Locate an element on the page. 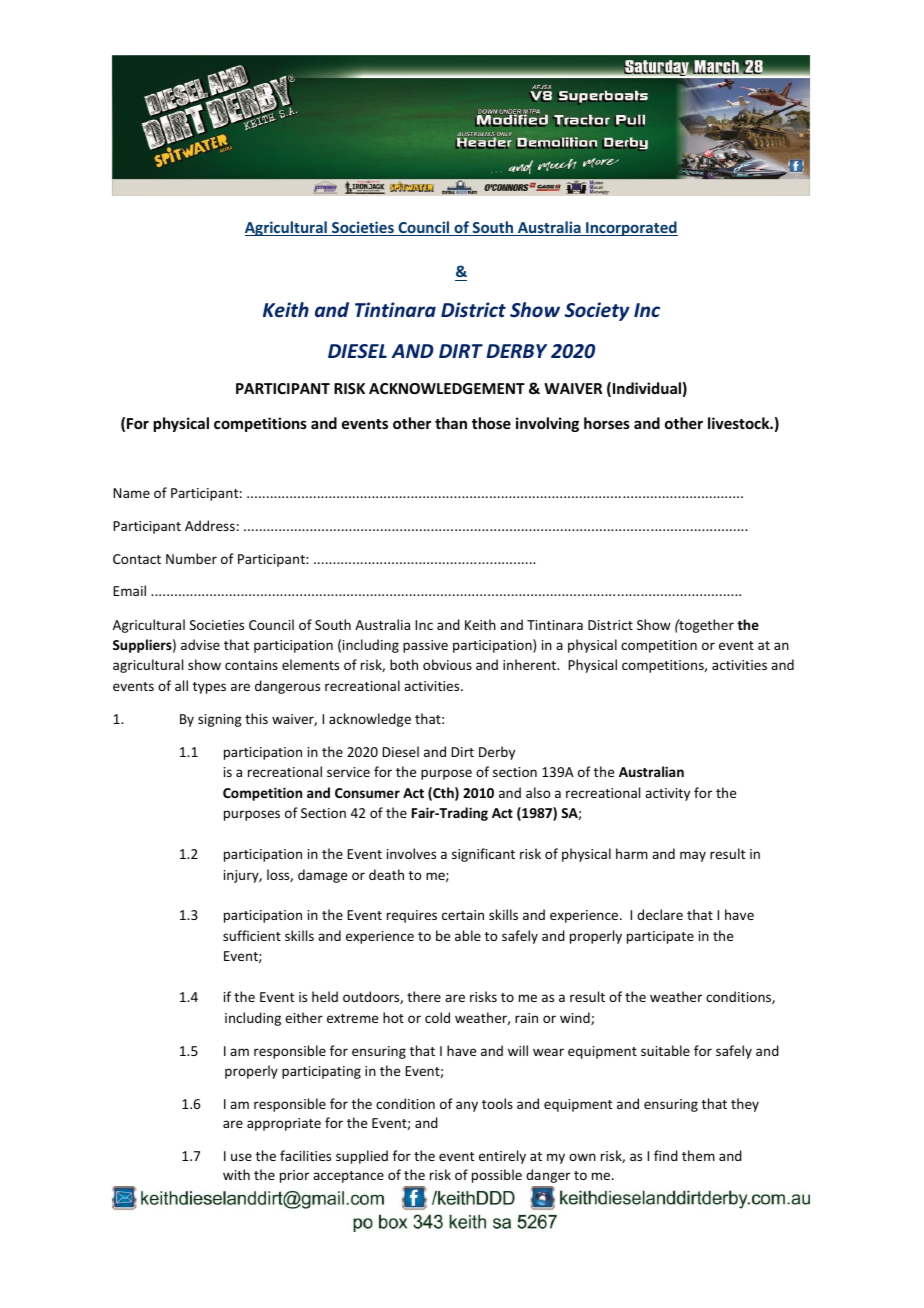  Name is located at coordinates (131, 493).
